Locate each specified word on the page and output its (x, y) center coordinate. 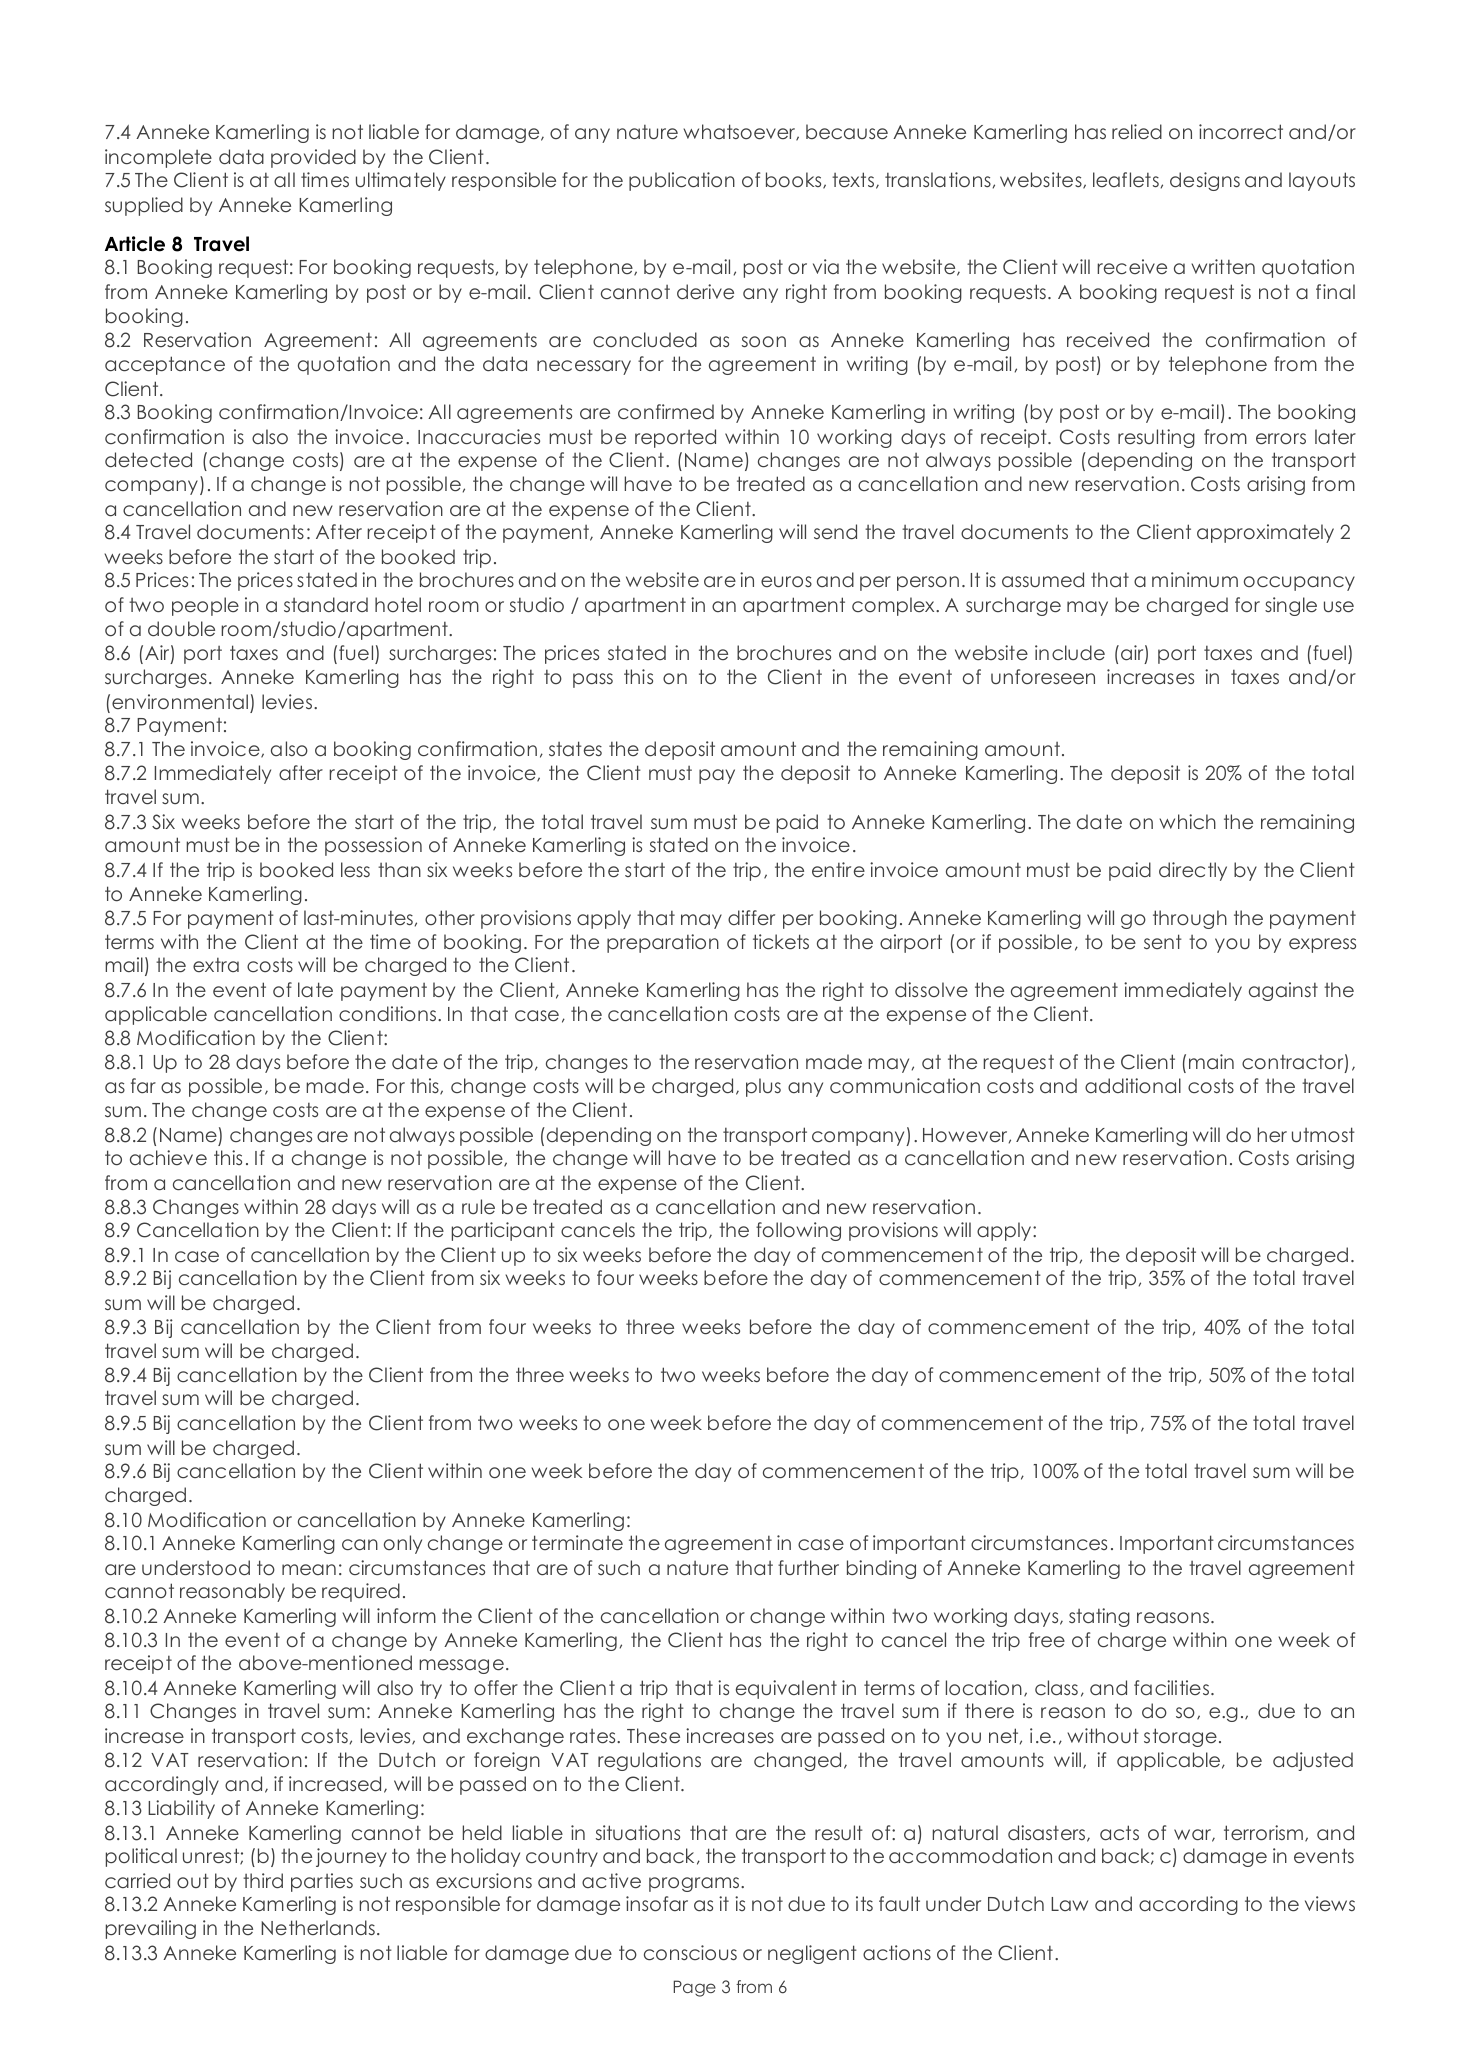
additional (1133, 1086)
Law (1069, 1904)
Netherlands (318, 1928)
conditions (389, 1013)
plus (763, 1087)
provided (313, 158)
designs (1205, 181)
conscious (690, 1953)
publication (682, 181)
